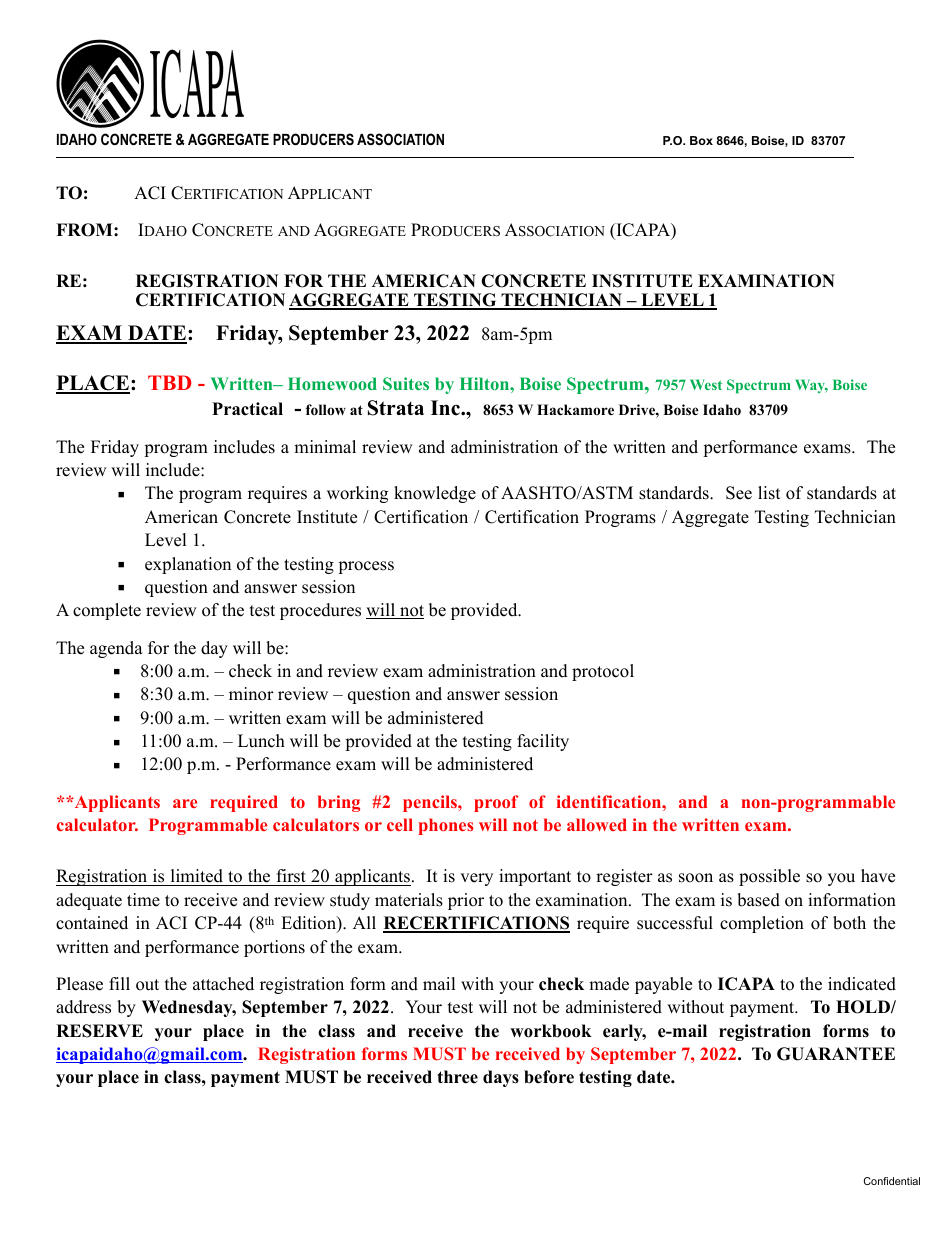  I want to click on Box, so click(701, 140).
